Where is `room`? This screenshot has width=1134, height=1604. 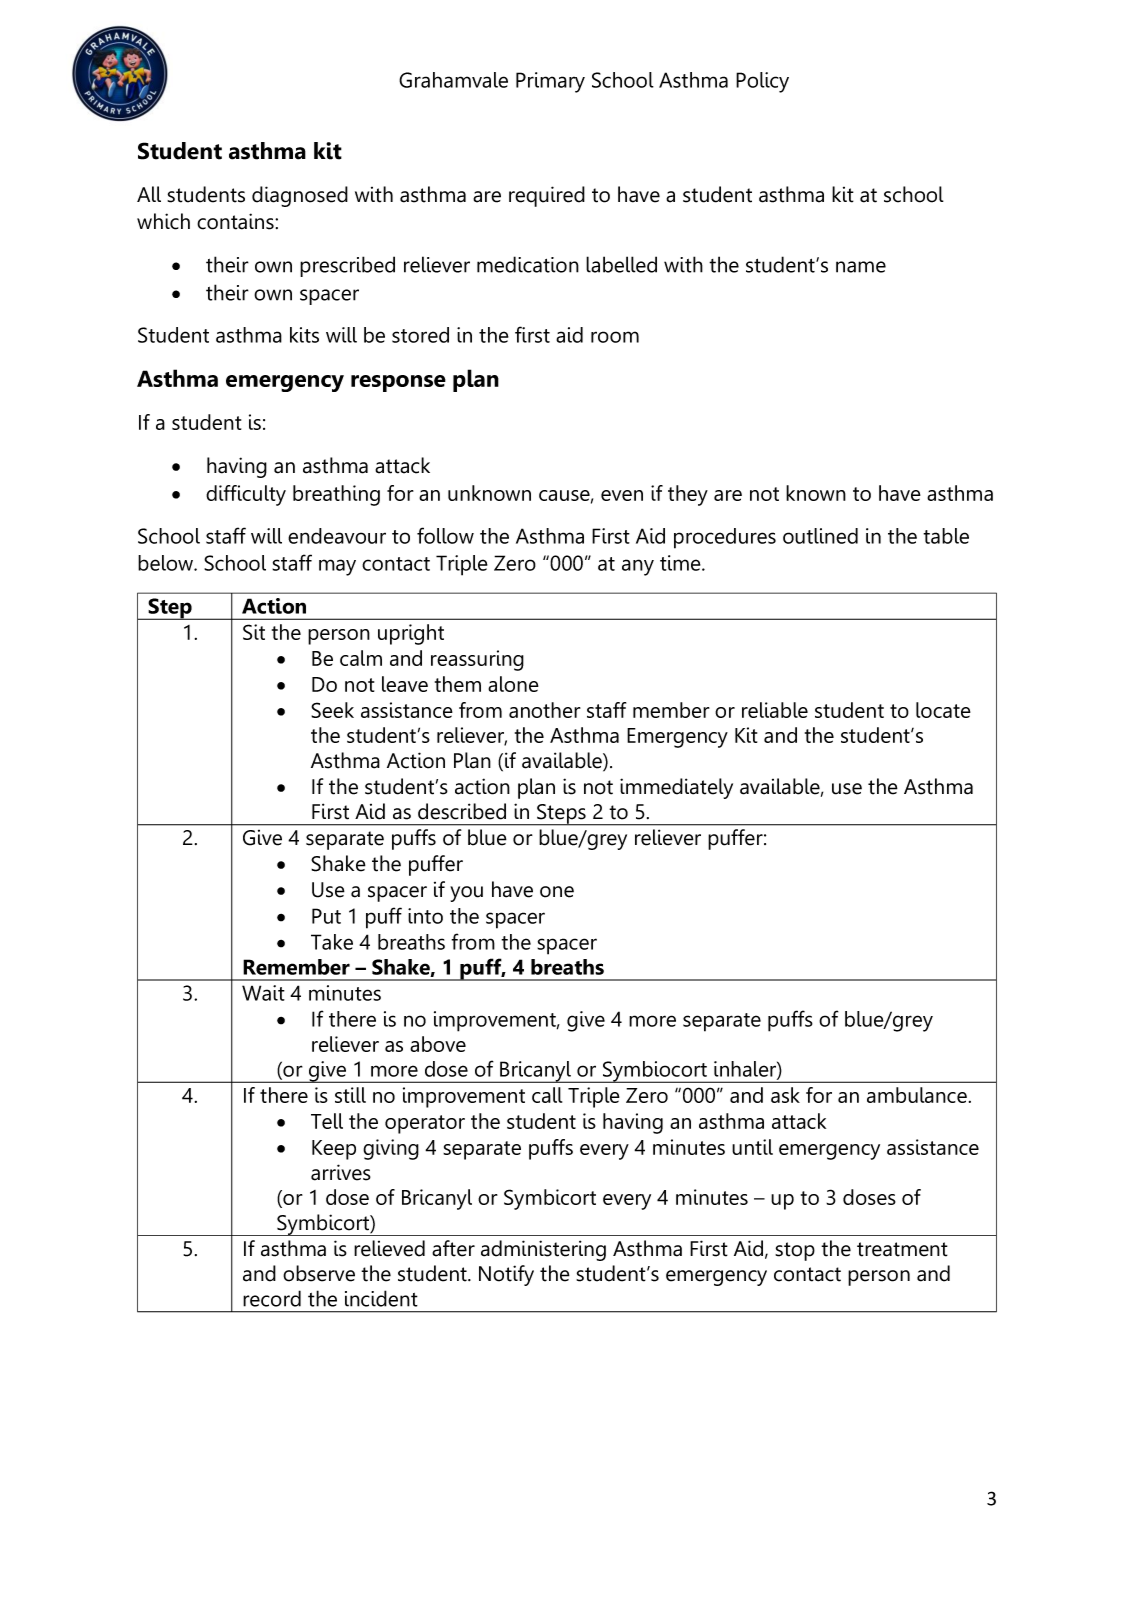
room is located at coordinates (615, 337).
